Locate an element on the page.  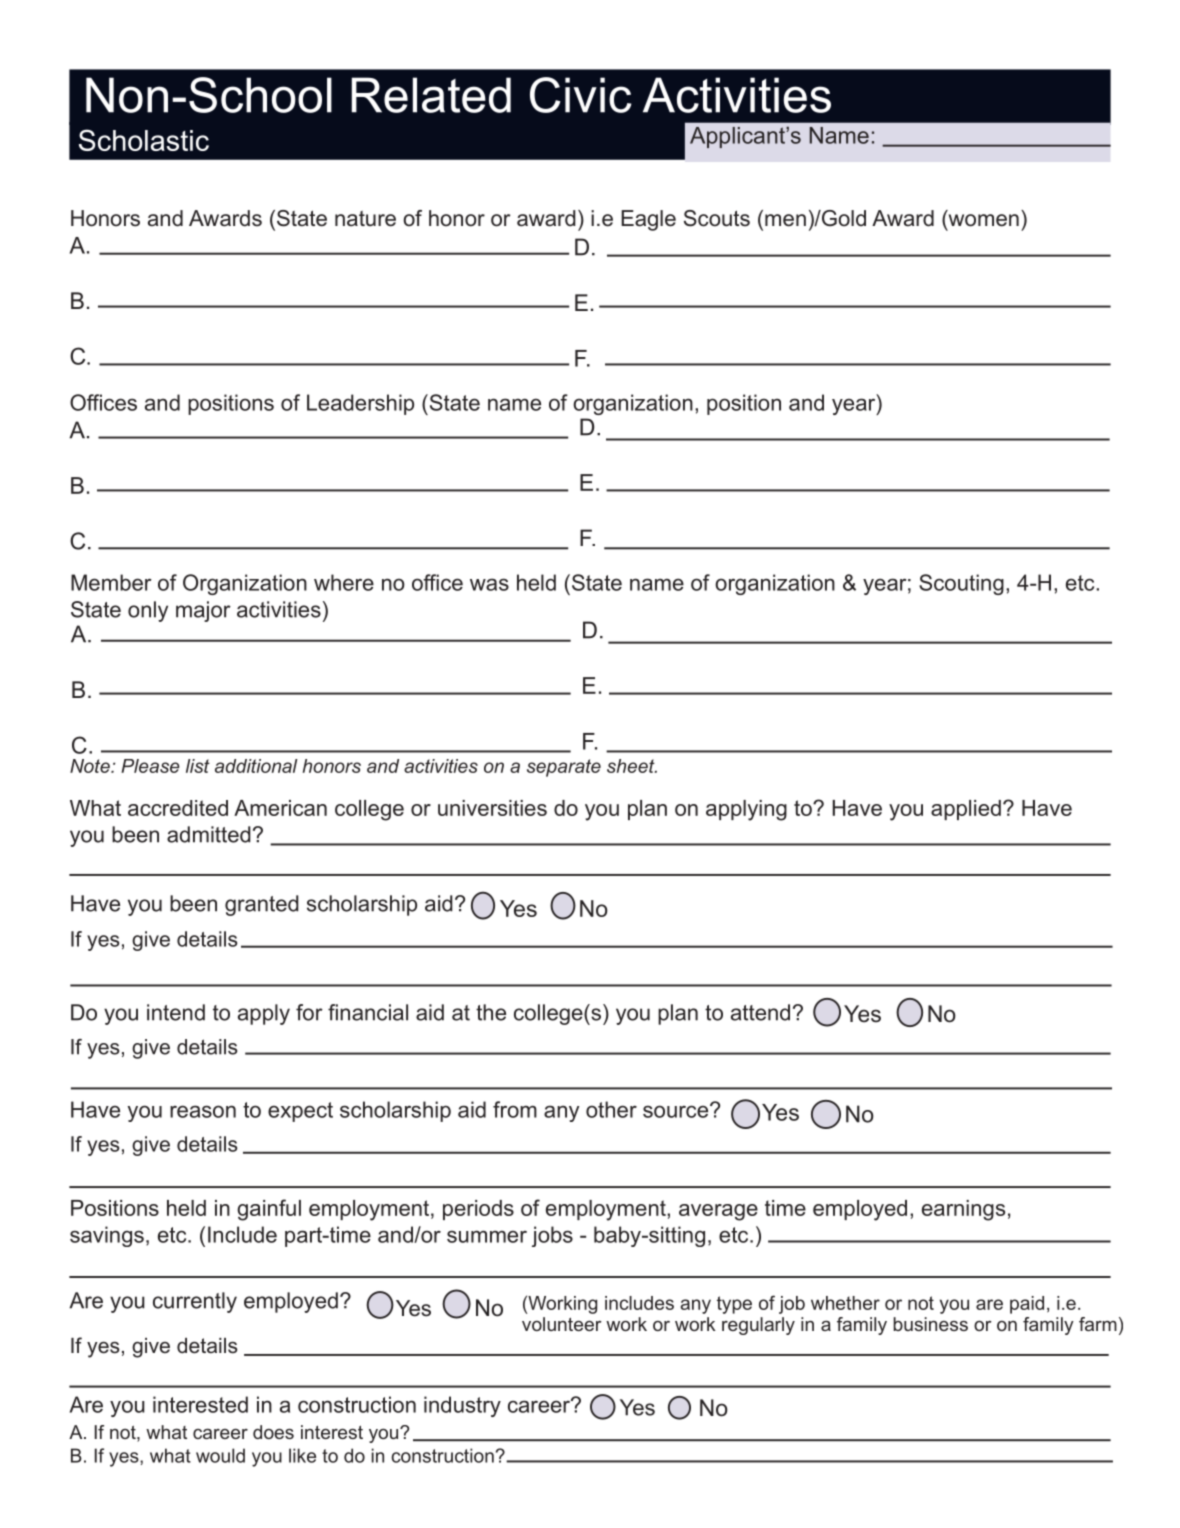
women is located at coordinates (982, 220).
